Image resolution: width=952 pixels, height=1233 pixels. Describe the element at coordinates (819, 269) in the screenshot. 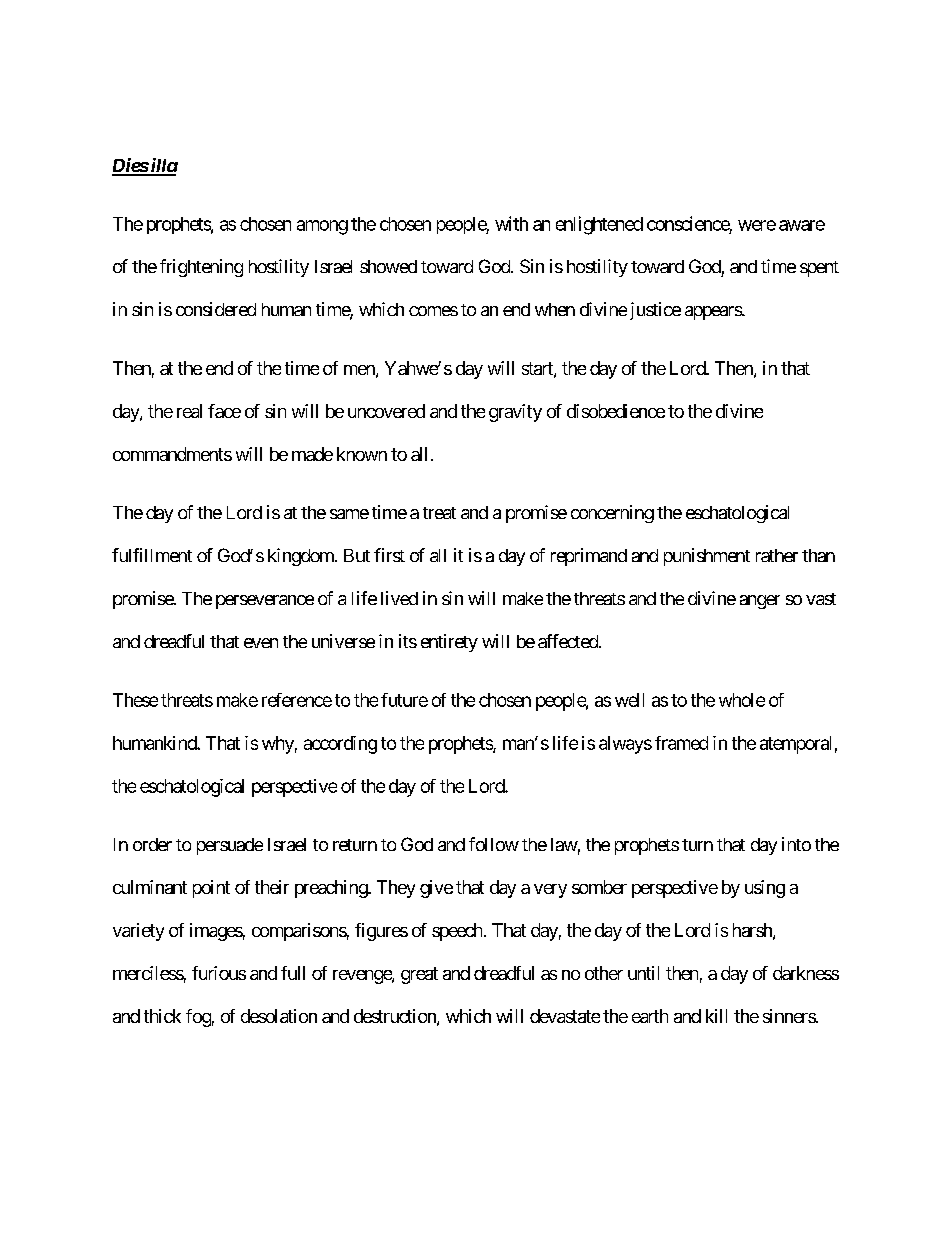

I see `spent` at that location.
